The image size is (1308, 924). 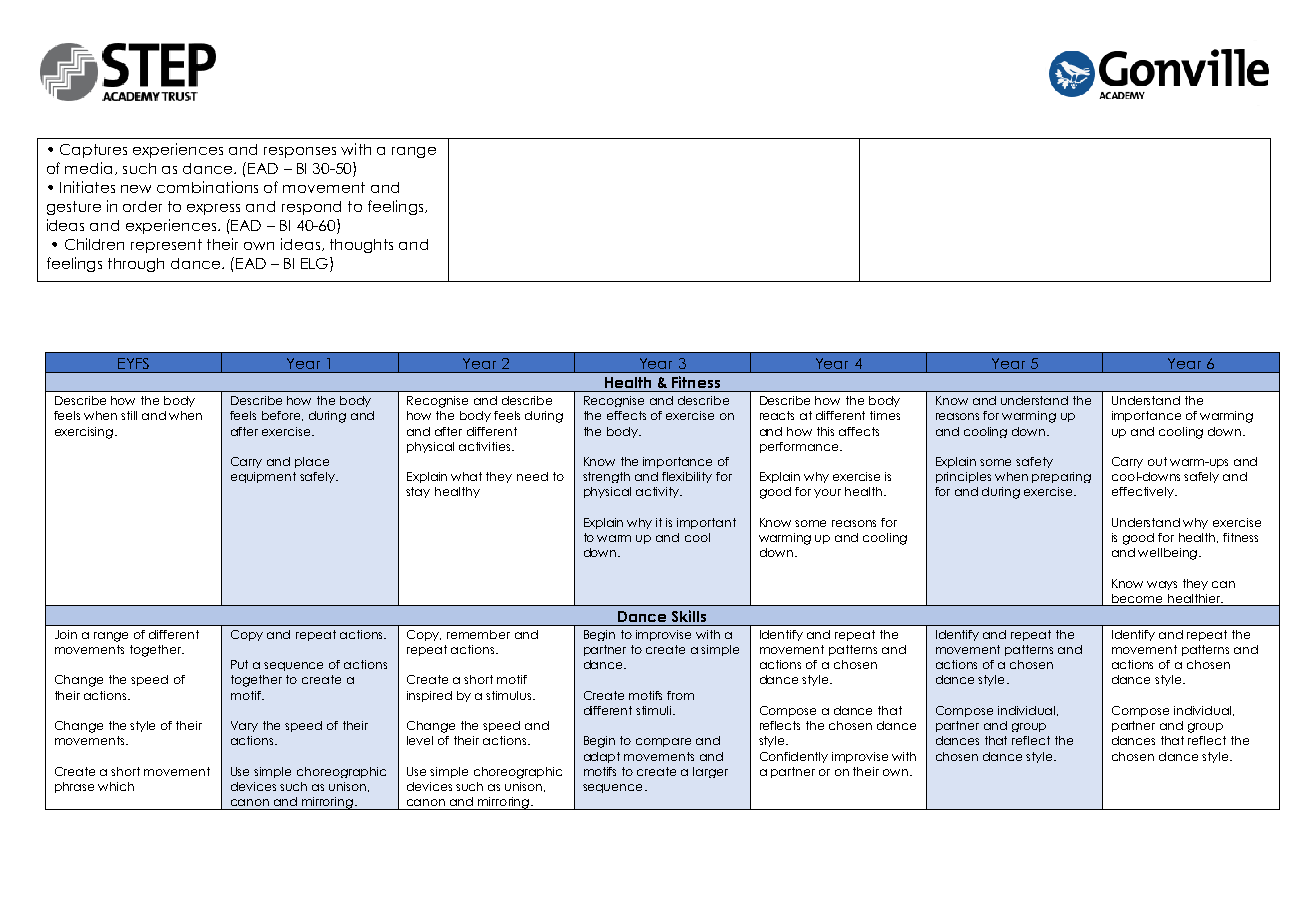 I want to click on Join, so click(x=66, y=634).
